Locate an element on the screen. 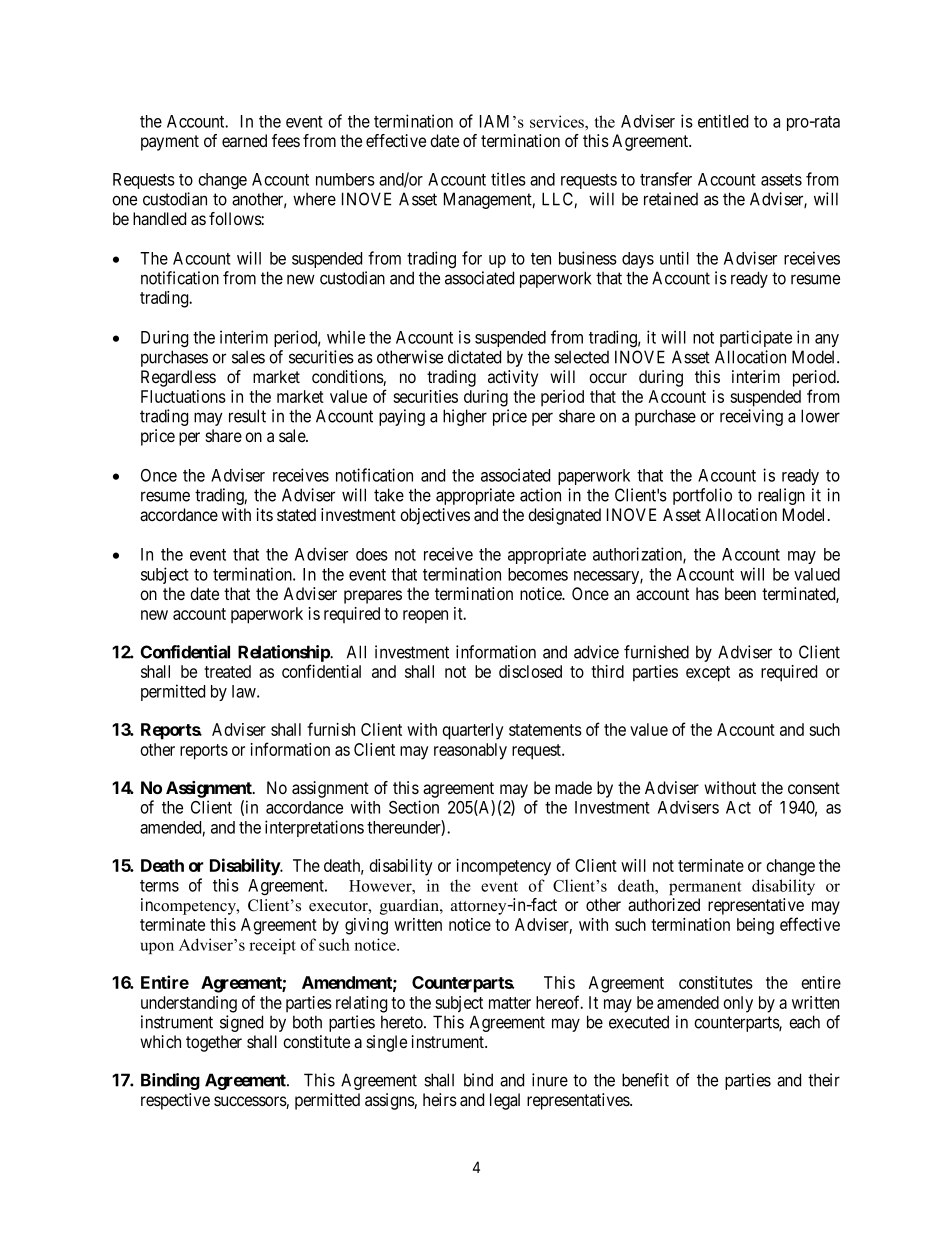 This screenshot has width=952, height=1233. their is located at coordinates (824, 1080).
